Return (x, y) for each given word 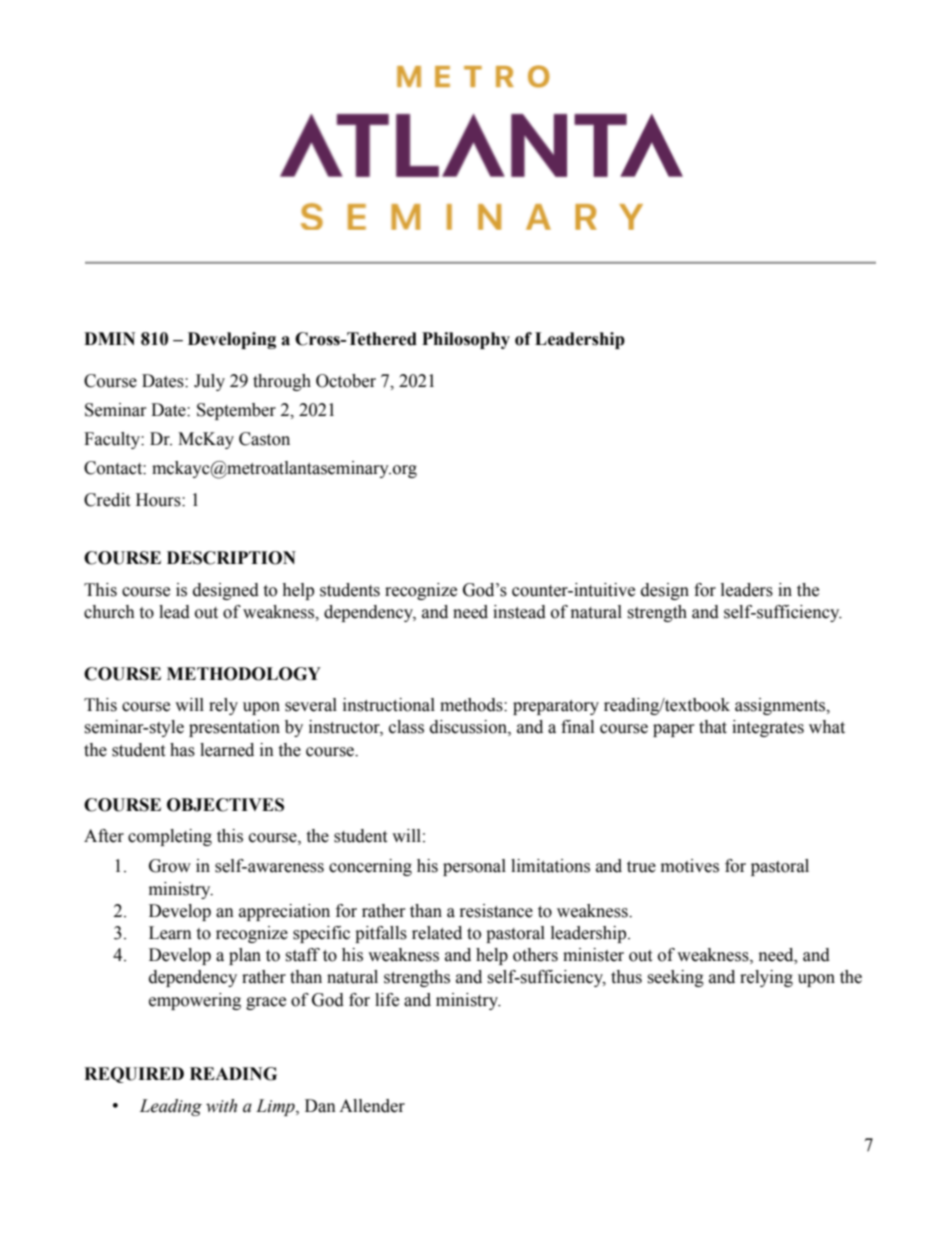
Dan (320, 1106)
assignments (781, 706)
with (221, 1106)
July (209, 382)
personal (474, 867)
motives (690, 866)
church (109, 612)
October (346, 381)
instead (519, 612)
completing (170, 837)
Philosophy (466, 340)
